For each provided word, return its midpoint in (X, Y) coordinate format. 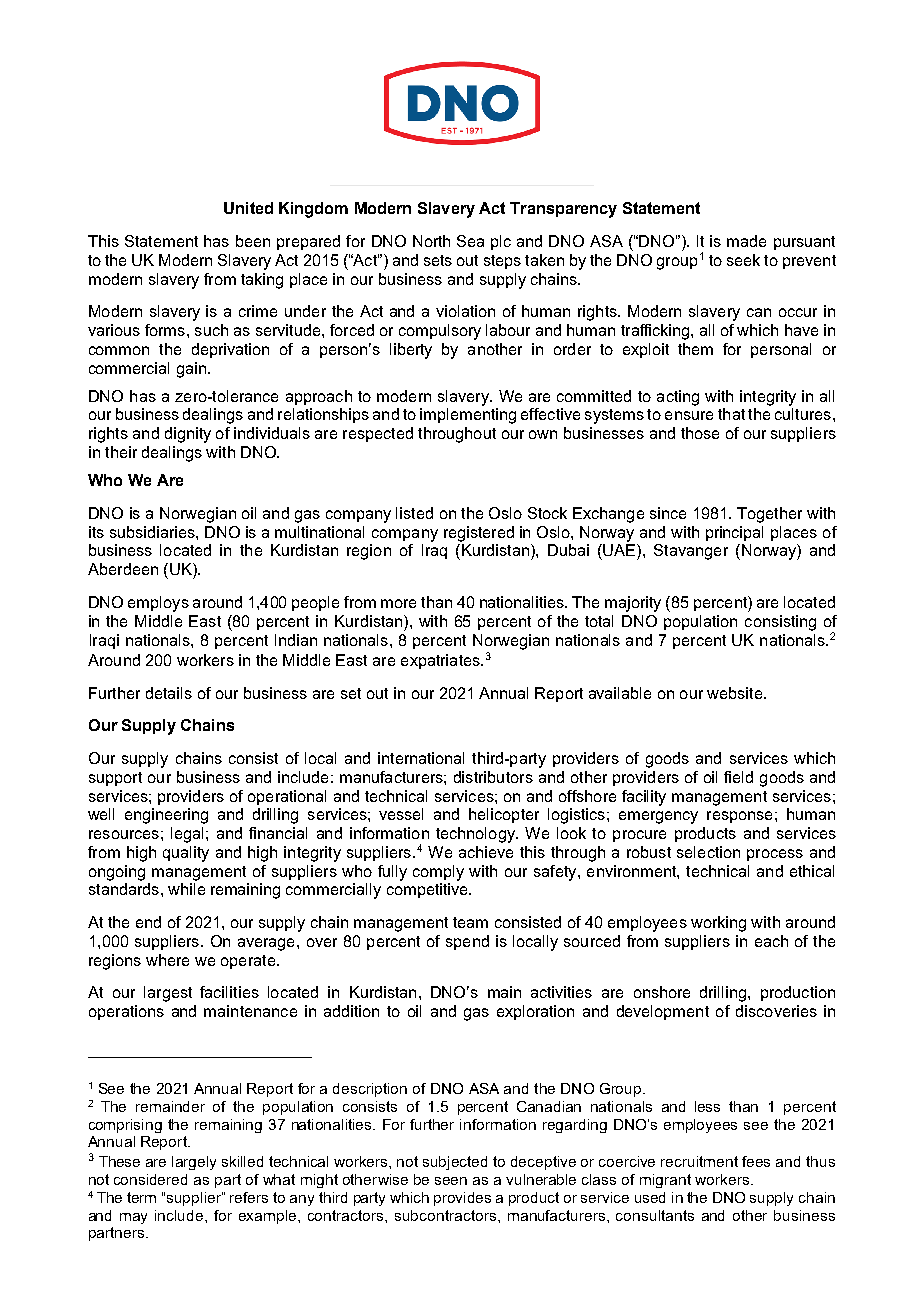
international (421, 758)
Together (769, 515)
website (736, 693)
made (746, 241)
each (771, 941)
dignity (188, 435)
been (253, 241)
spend (467, 942)
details (169, 693)
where (167, 960)
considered (150, 1179)
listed (414, 513)
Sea (470, 241)
